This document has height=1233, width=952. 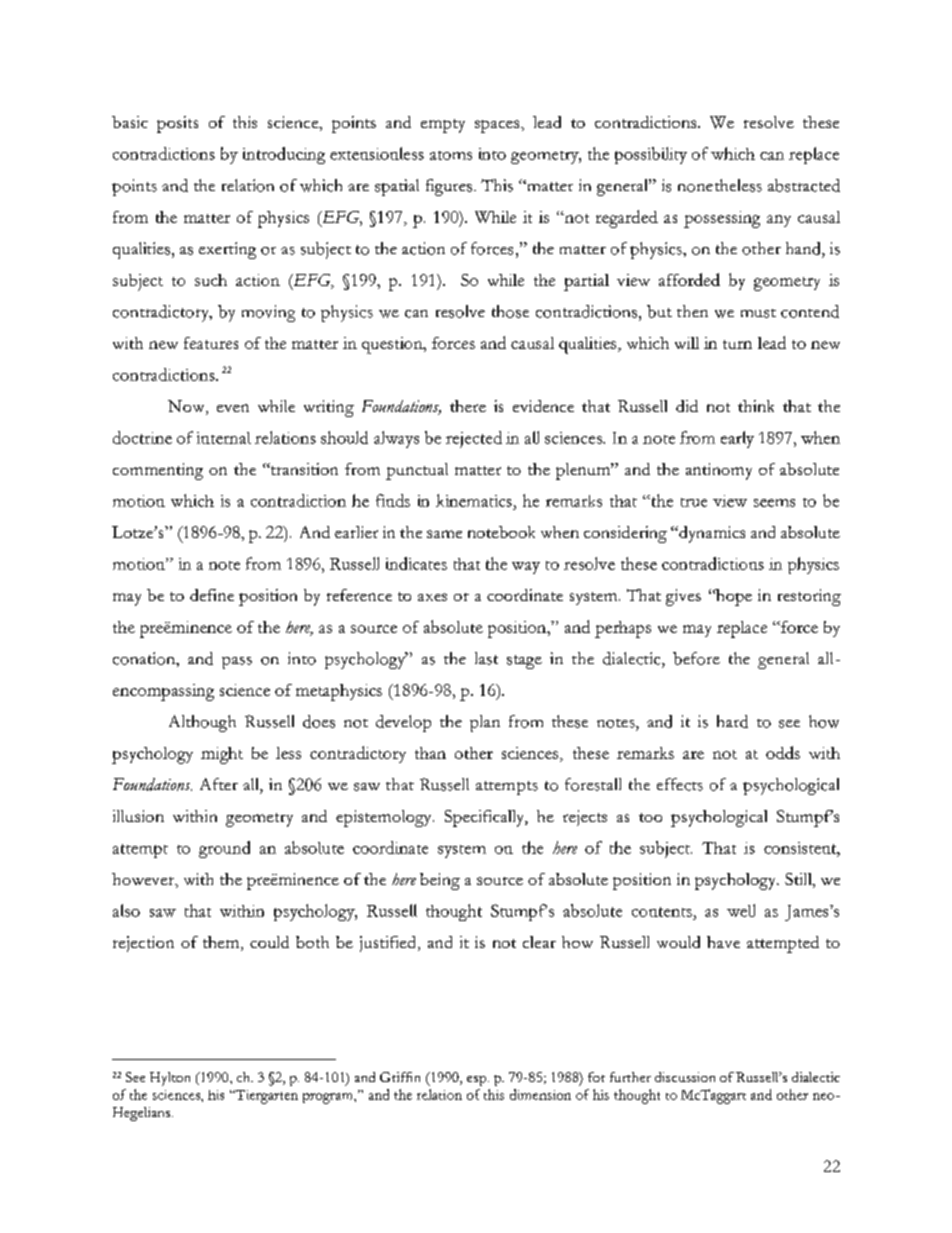 I want to click on atoms, so click(x=451, y=155).
